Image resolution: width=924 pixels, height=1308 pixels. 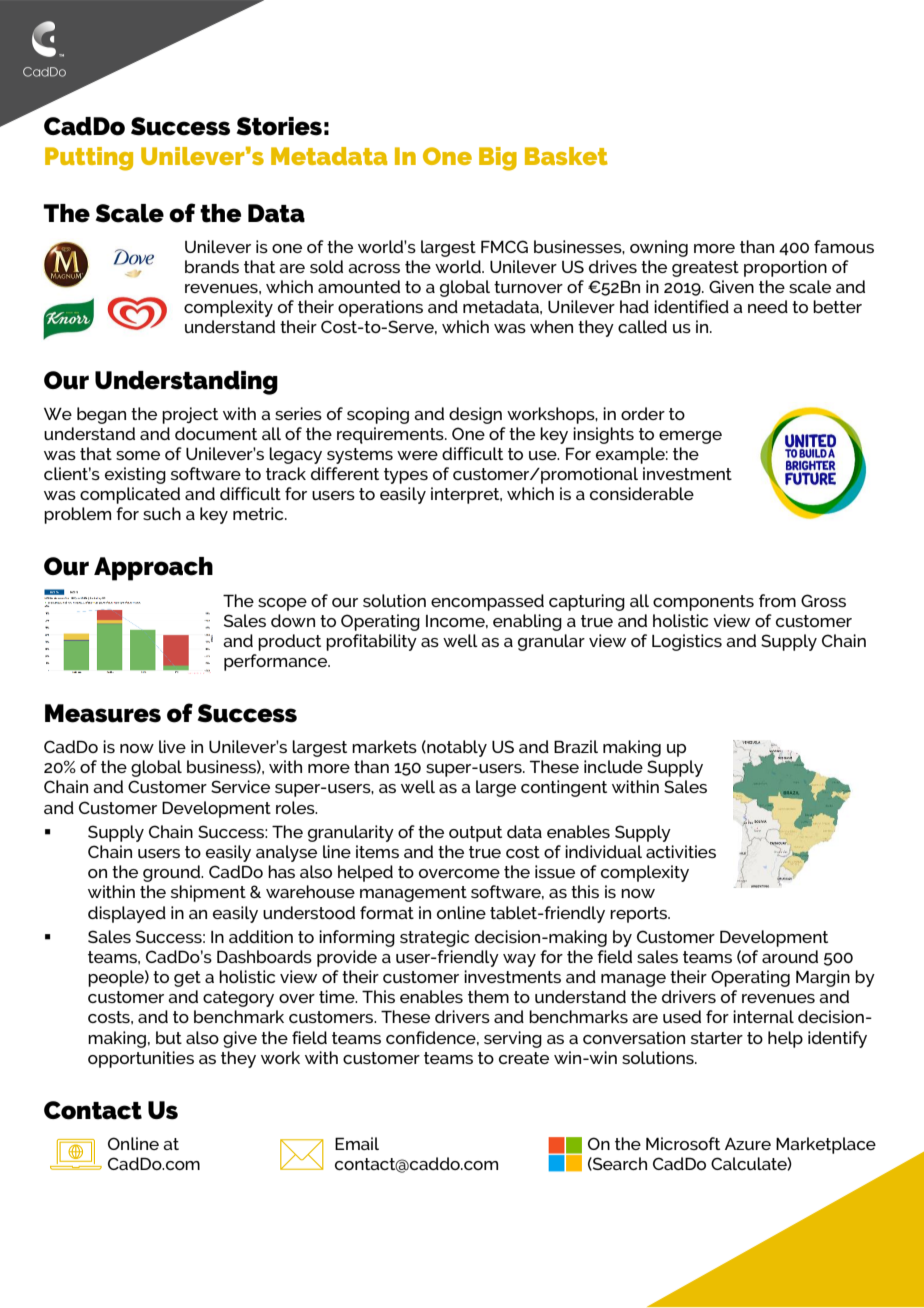 I want to click on create, so click(x=524, y=1058).
